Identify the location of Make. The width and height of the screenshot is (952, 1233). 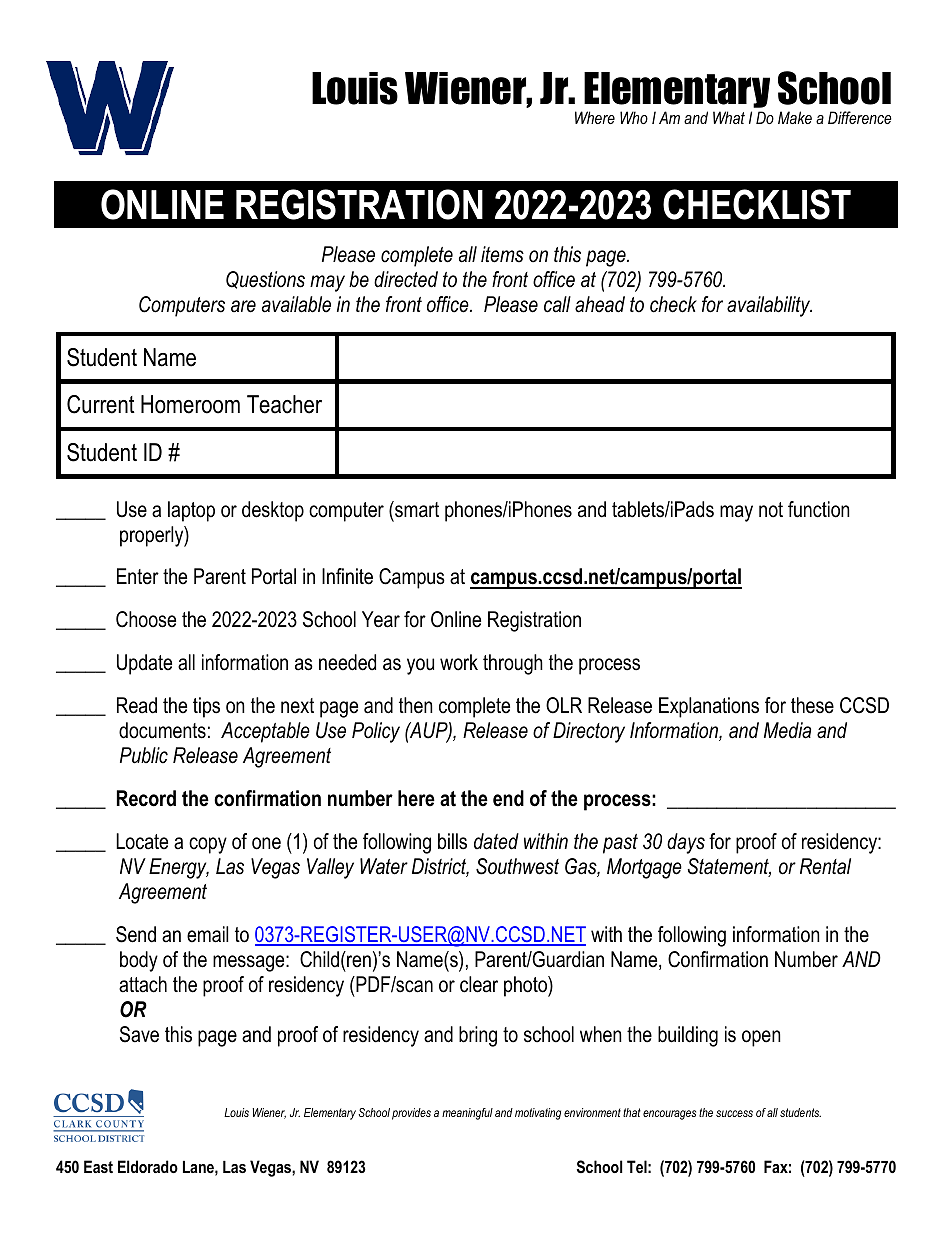
(795, 117).
